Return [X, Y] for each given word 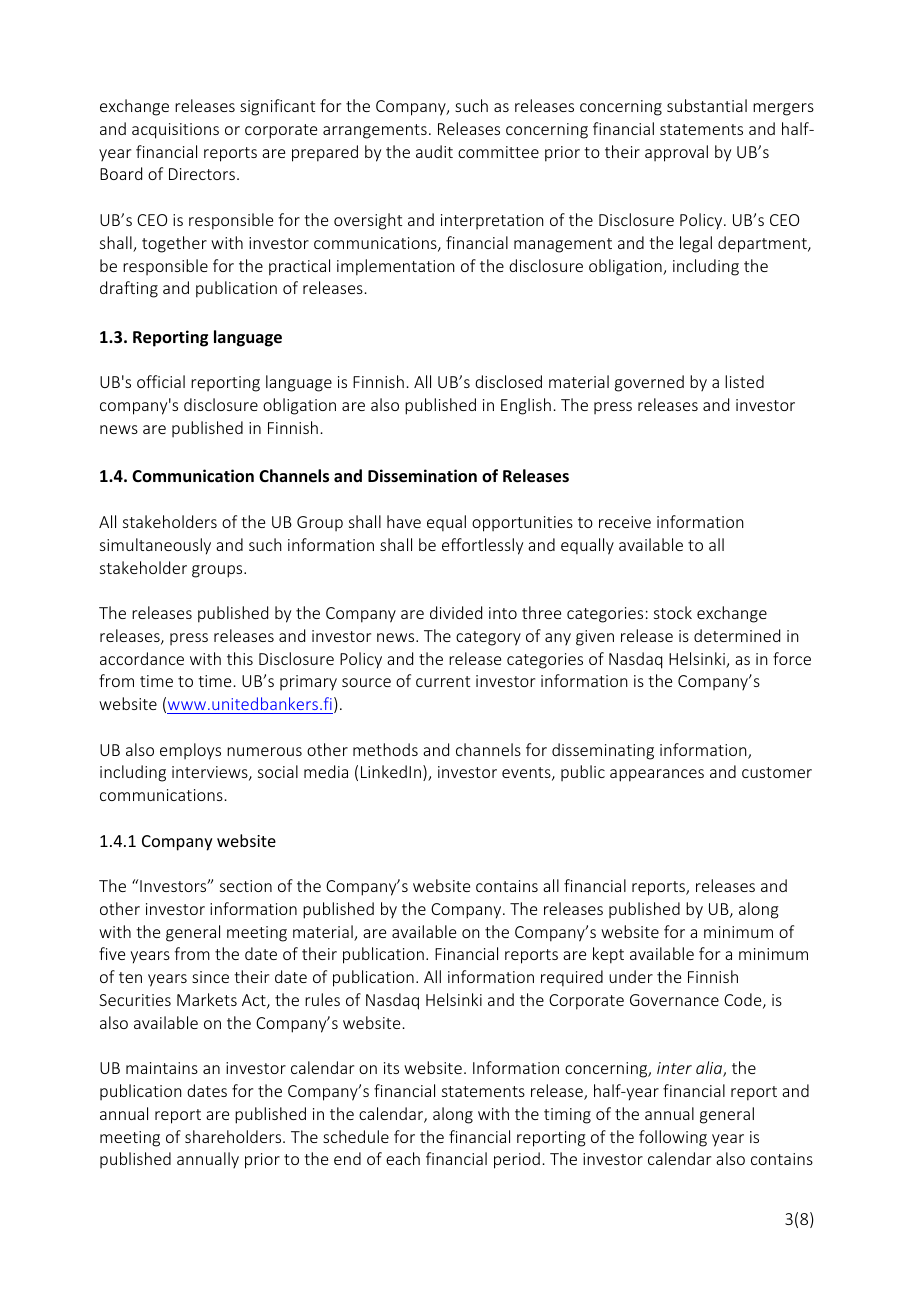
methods [385, 749]
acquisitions [175, 131]
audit [434, 151]
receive [625, 522]
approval [676, 153]
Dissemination [422, 476]
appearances [657, 775]
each [403, 1158]
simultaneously [155, 546]
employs [190, 751]
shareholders [234, 1136]
